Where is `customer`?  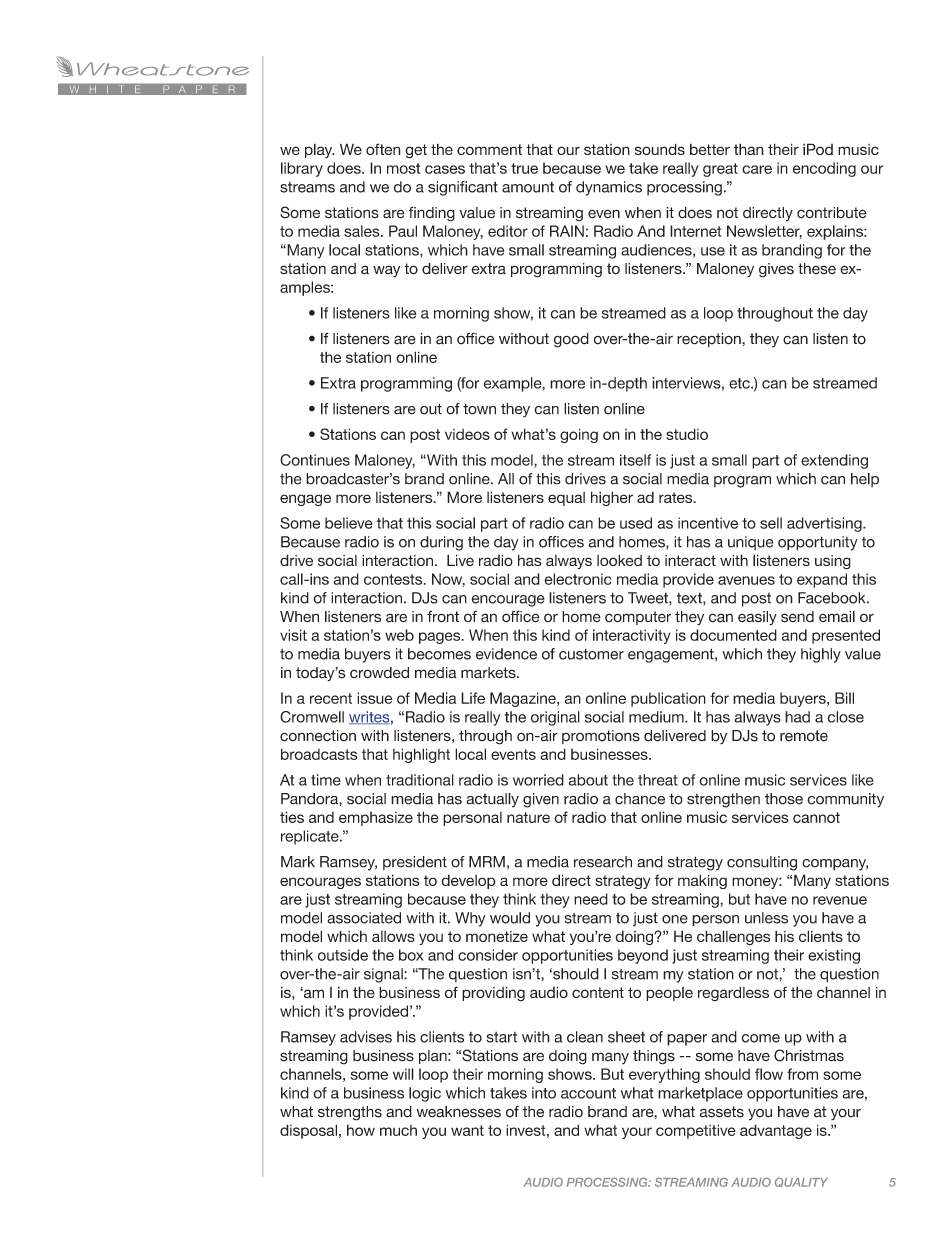 customer is located at coordinates (591, 654).
